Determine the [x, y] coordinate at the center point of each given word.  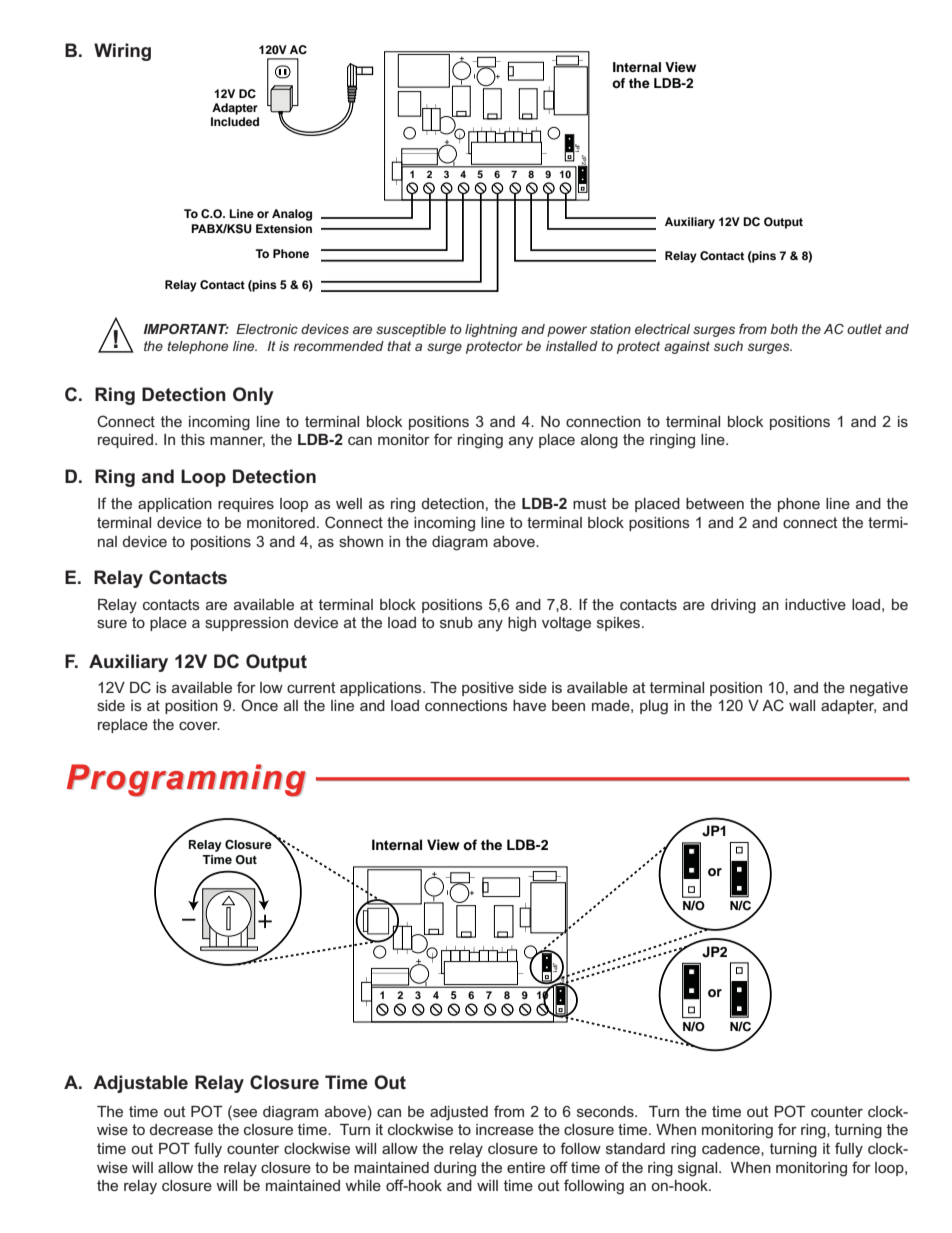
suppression [246, 624]
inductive [815, 604]
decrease [181, 1129]
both [784, 329]
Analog [292, 215]
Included [235, 121]
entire [526, 1167]
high [522, 624]
